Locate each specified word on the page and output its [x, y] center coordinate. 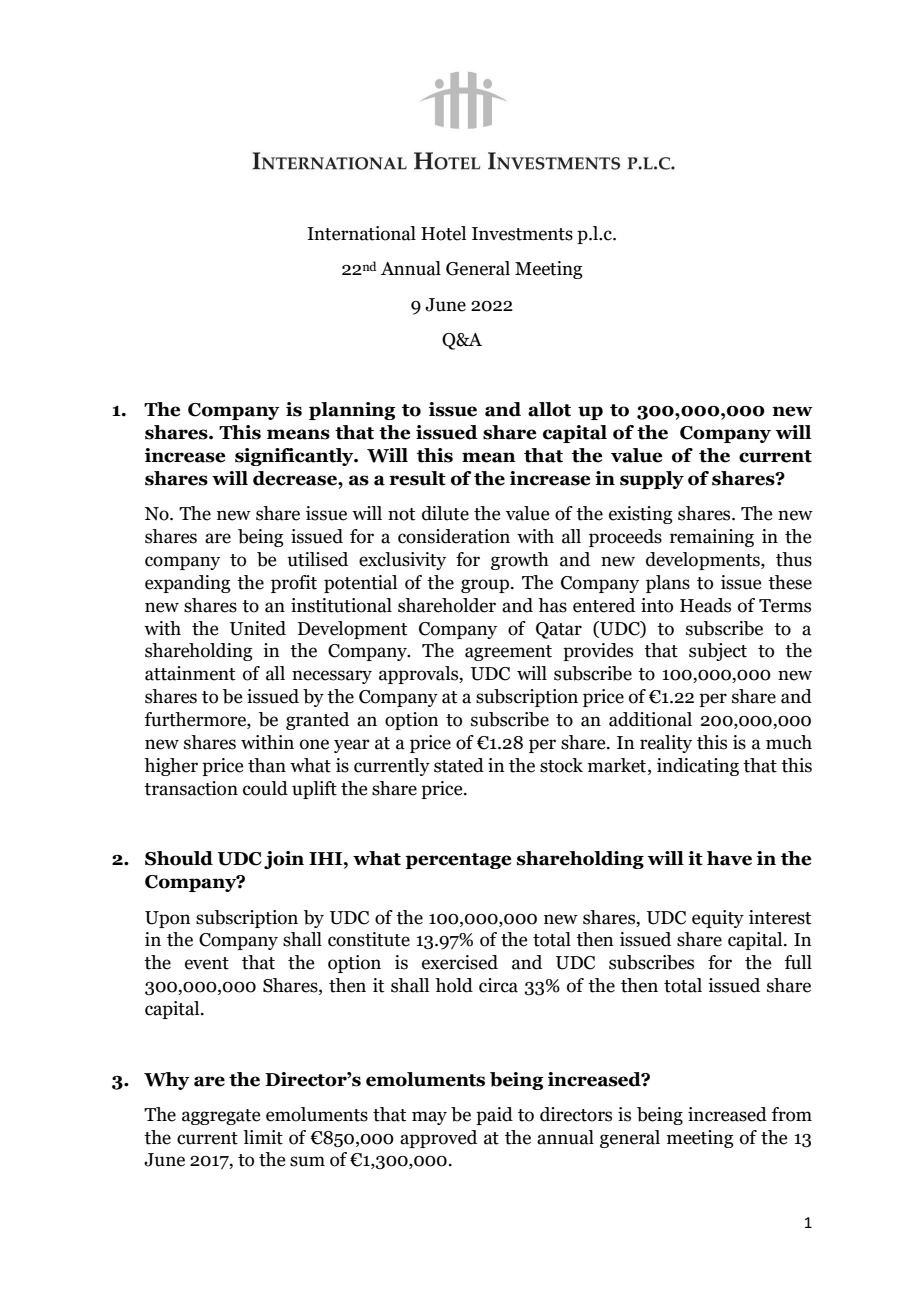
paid [494, 1116]
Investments [522, 234]
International [361, 233]
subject [718, 652]
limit [263, 1137]
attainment [190, 673]
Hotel [443, 233]
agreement [508, 653]
